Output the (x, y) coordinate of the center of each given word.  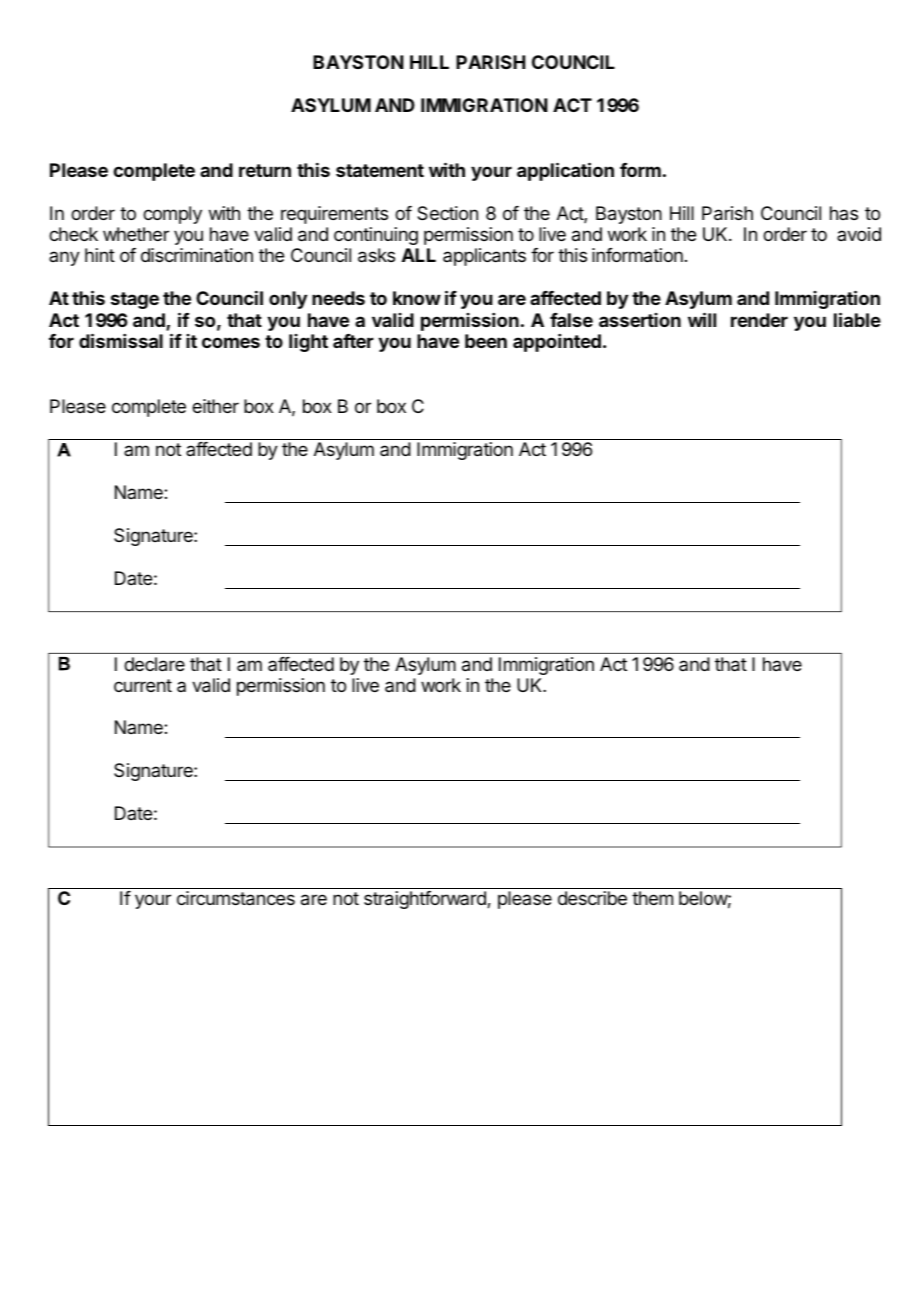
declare (154, 664)
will (702, 319)
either (215, 406)
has (844, 213)
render (759, 320)
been (486, 341)
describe (592, 898)
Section (447, 213)
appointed (557, 343)
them (652, 898)
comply (172, 215)
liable (857, 319)
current (143, 685)
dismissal (121, 340)
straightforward (426, 900)
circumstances (236, 898)
